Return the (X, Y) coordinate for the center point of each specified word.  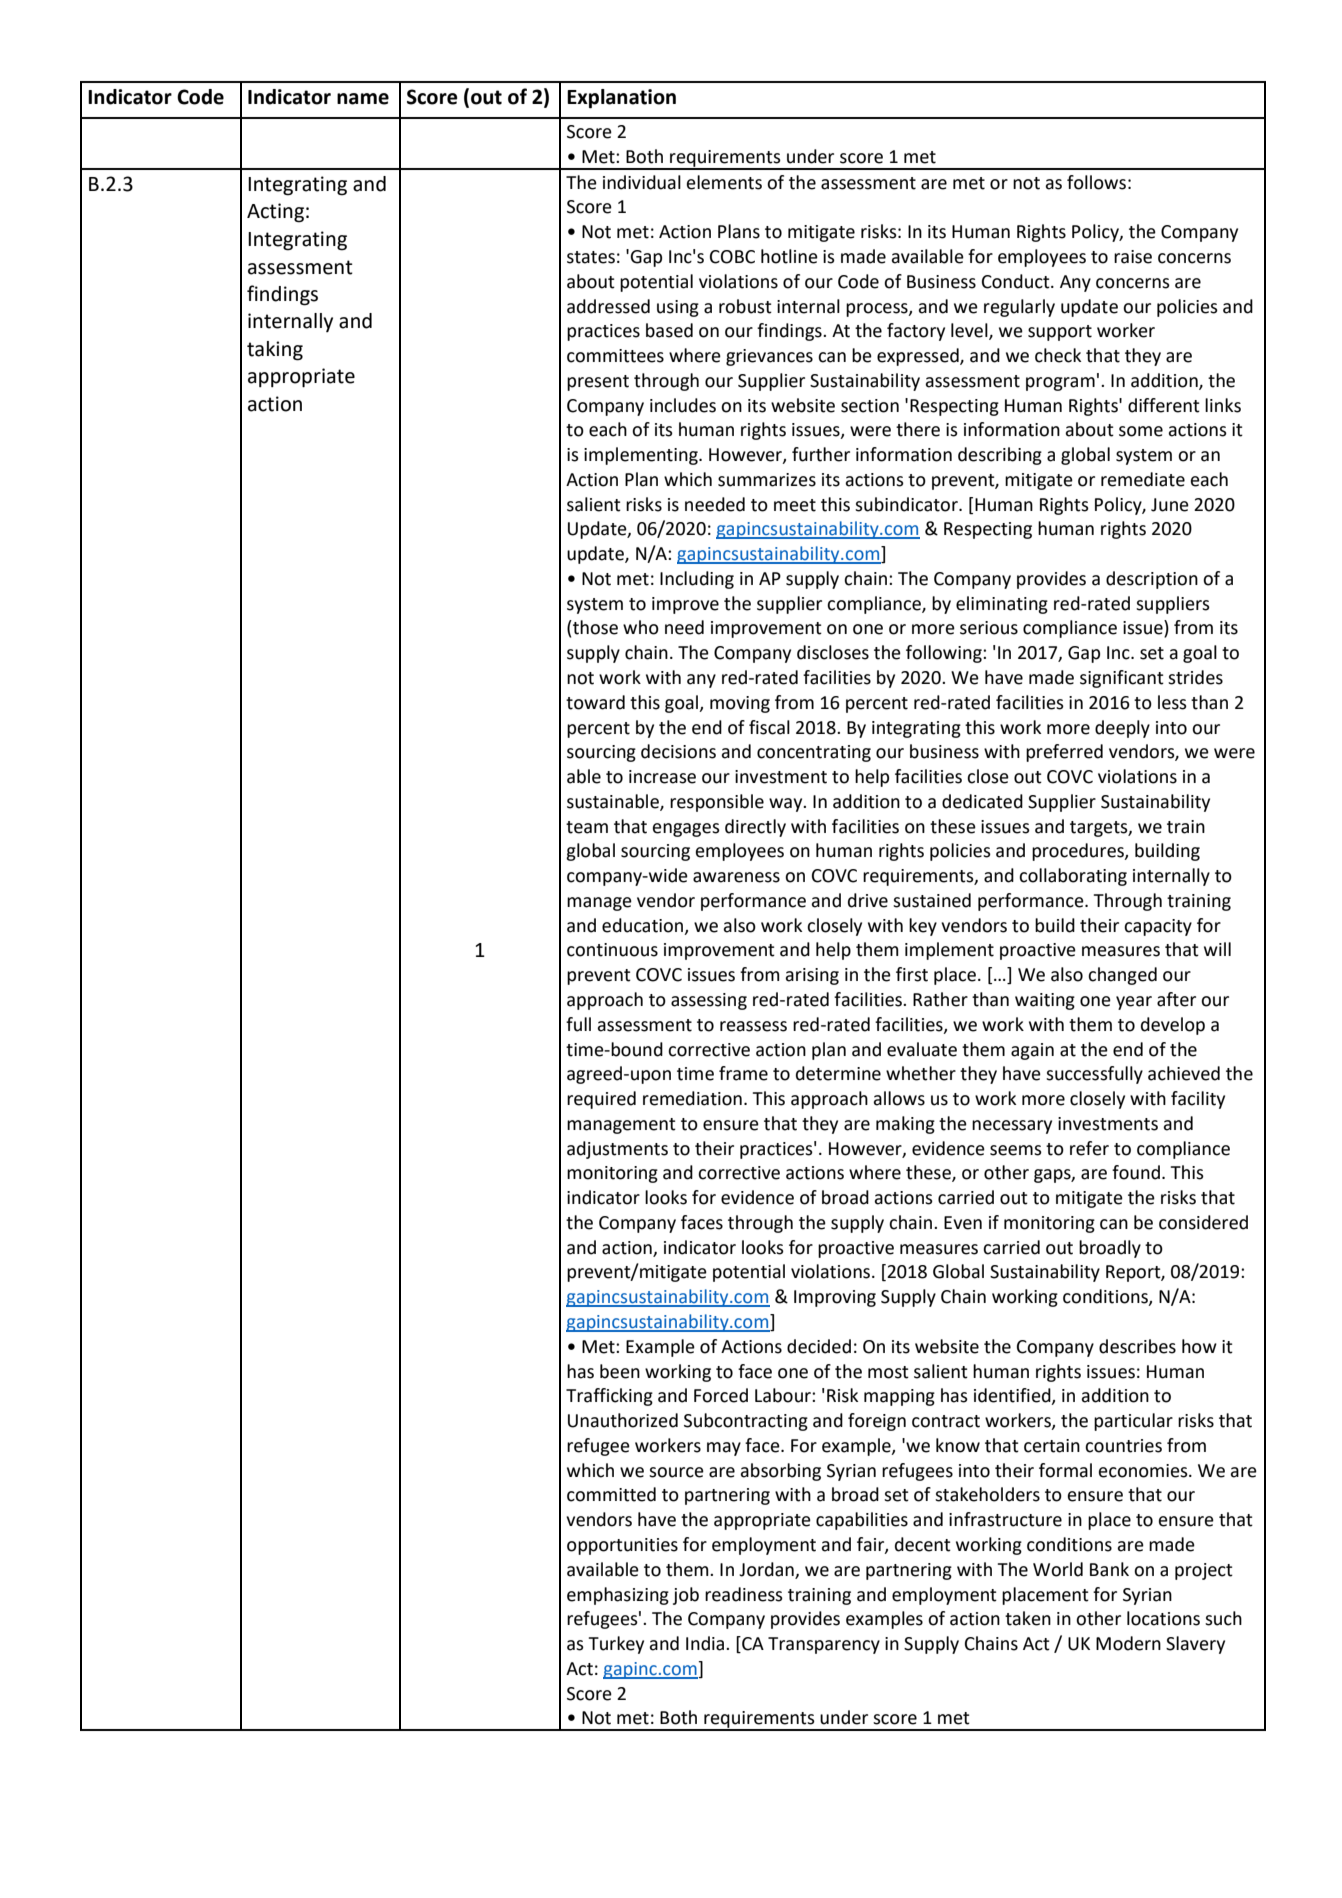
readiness (744, 1594)
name (363, 99)
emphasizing (618, 1596)
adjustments (617, 1150)
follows (1096, 182)
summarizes (767, 480)
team (587, 827)
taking (275, 351)
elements (724, 182)
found (1136, 1172)
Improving (835, 1298)
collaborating (1073, 877)
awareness (736, 877)
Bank (1109, 1569)
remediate (1143, 479)
